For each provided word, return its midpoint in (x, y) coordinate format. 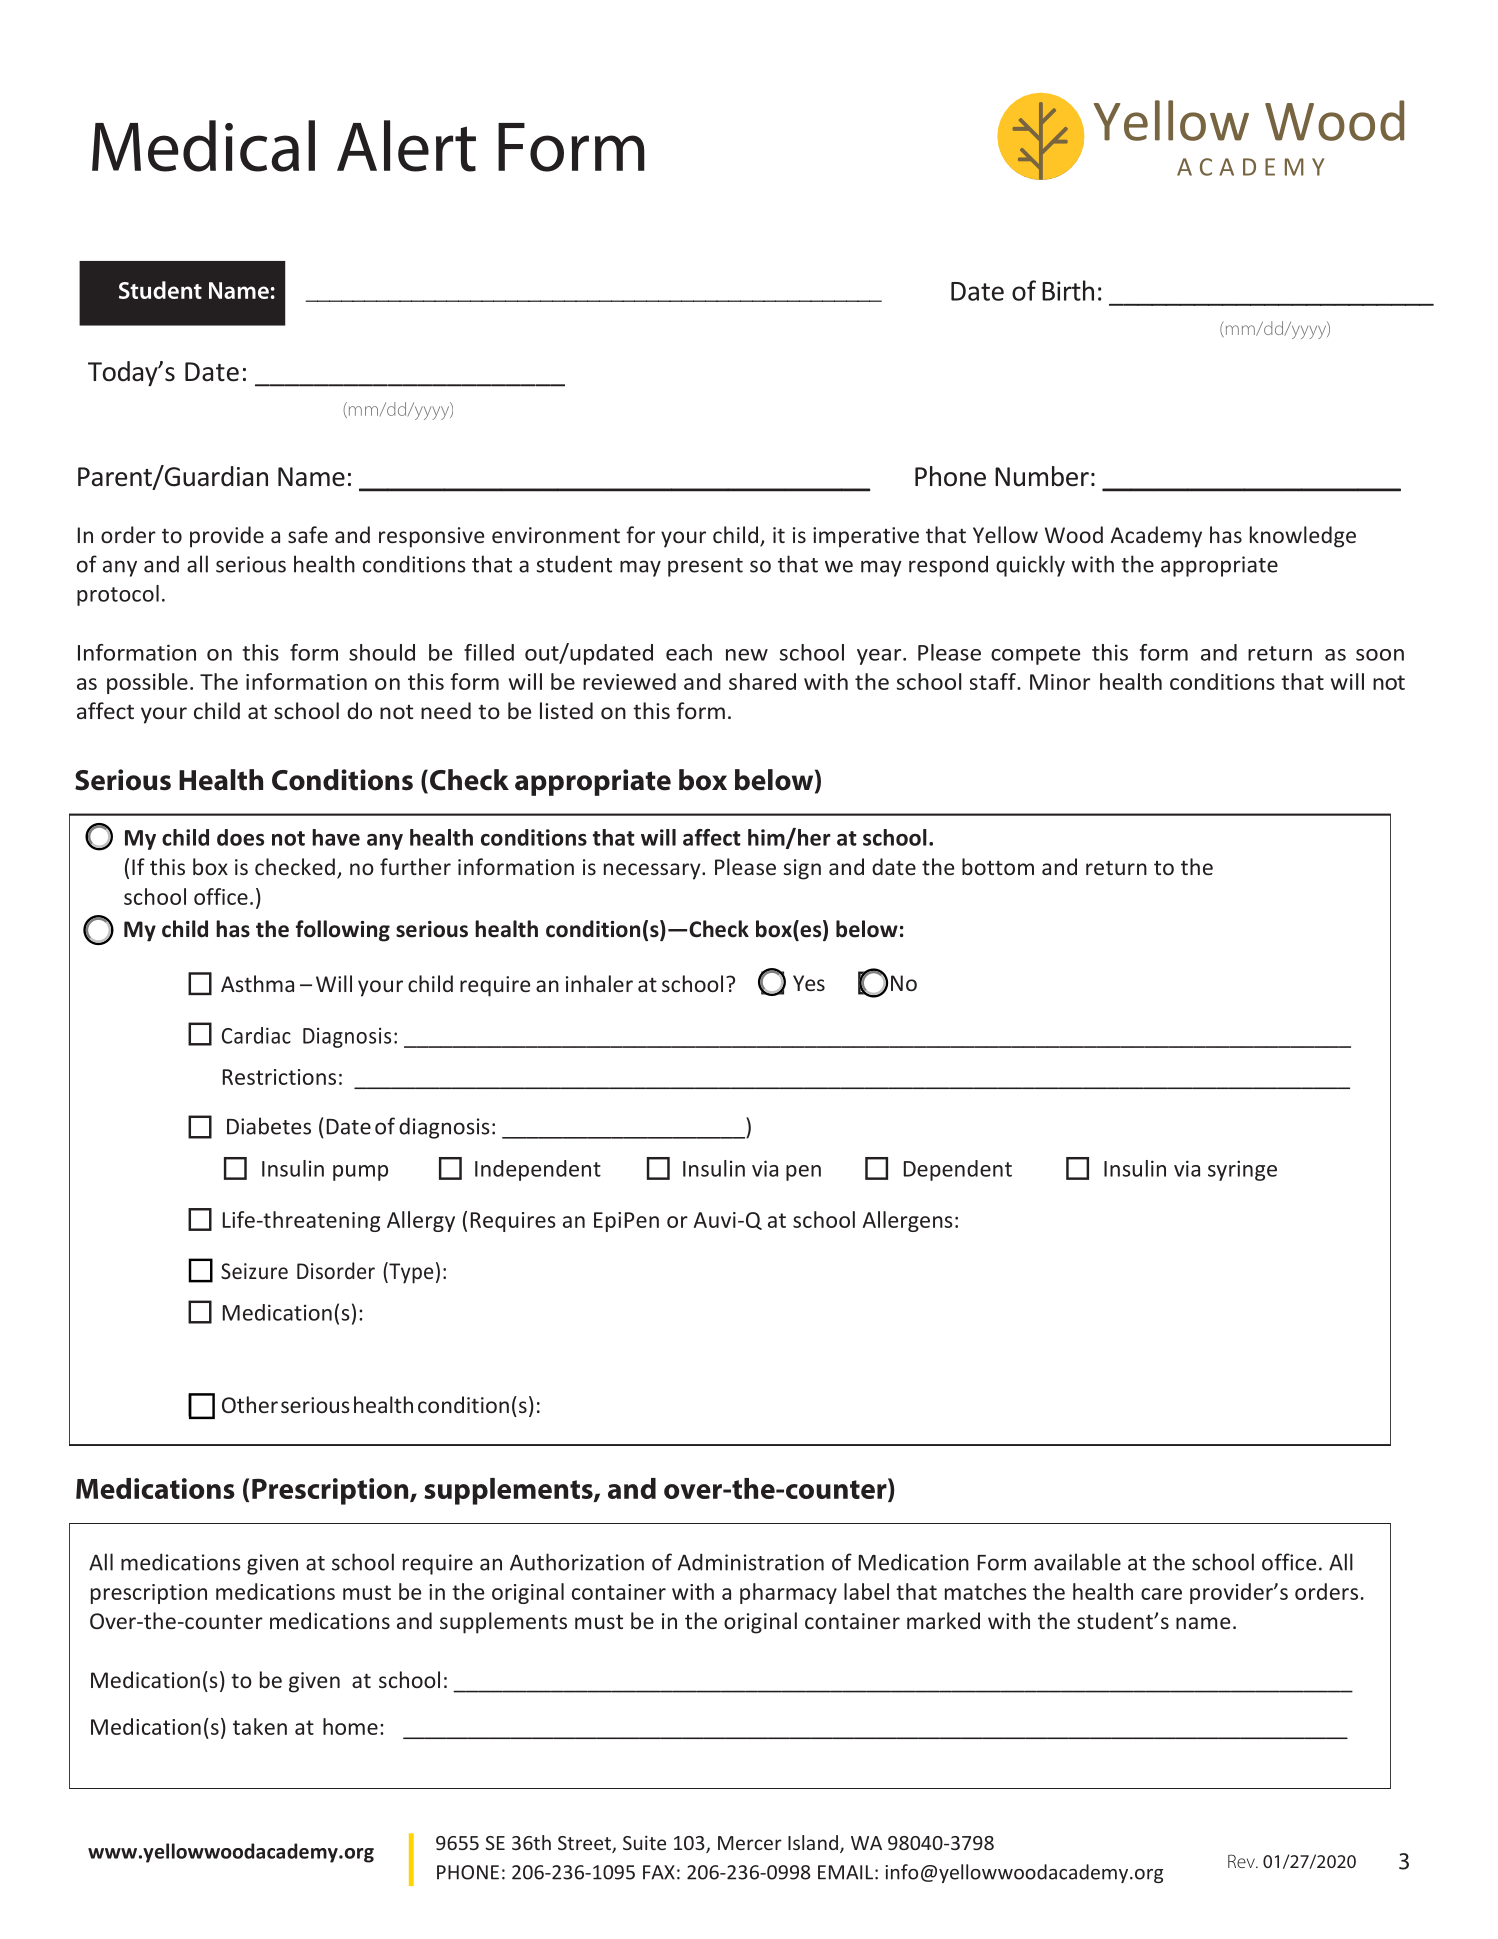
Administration (751, 1562)
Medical (203, 146)
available (1077, 1562)
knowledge (1303, 537)
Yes (809, 983)
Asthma (257, 983)
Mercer (750, 1843)
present (705, 567)
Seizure (254, 1271)
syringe (1242, 1170)
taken (260, 1726)
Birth (1068, 290)
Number (1042, 476)
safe (308, 534)
